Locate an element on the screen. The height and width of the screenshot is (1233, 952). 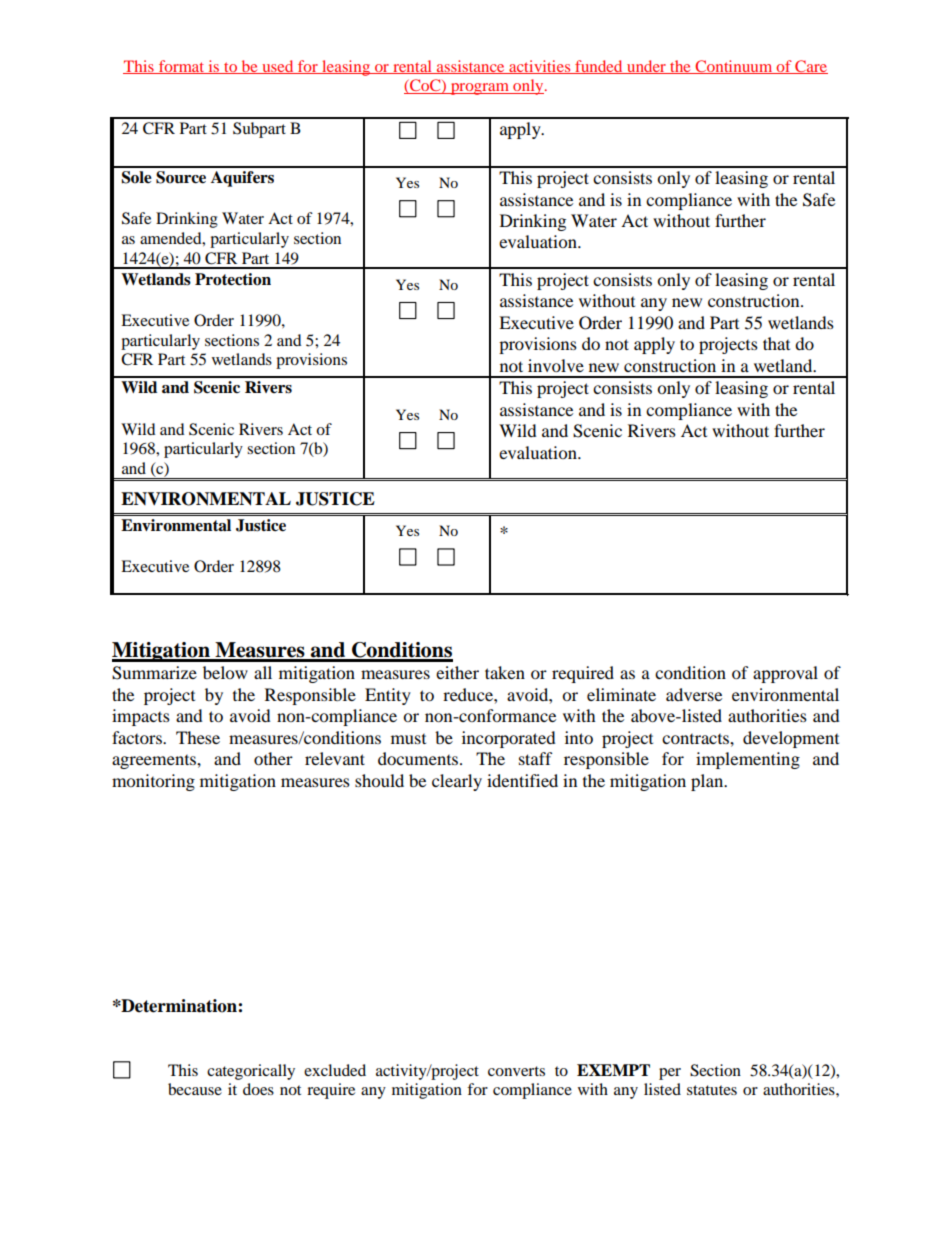
Protection is located at coordinates (233, 279).
